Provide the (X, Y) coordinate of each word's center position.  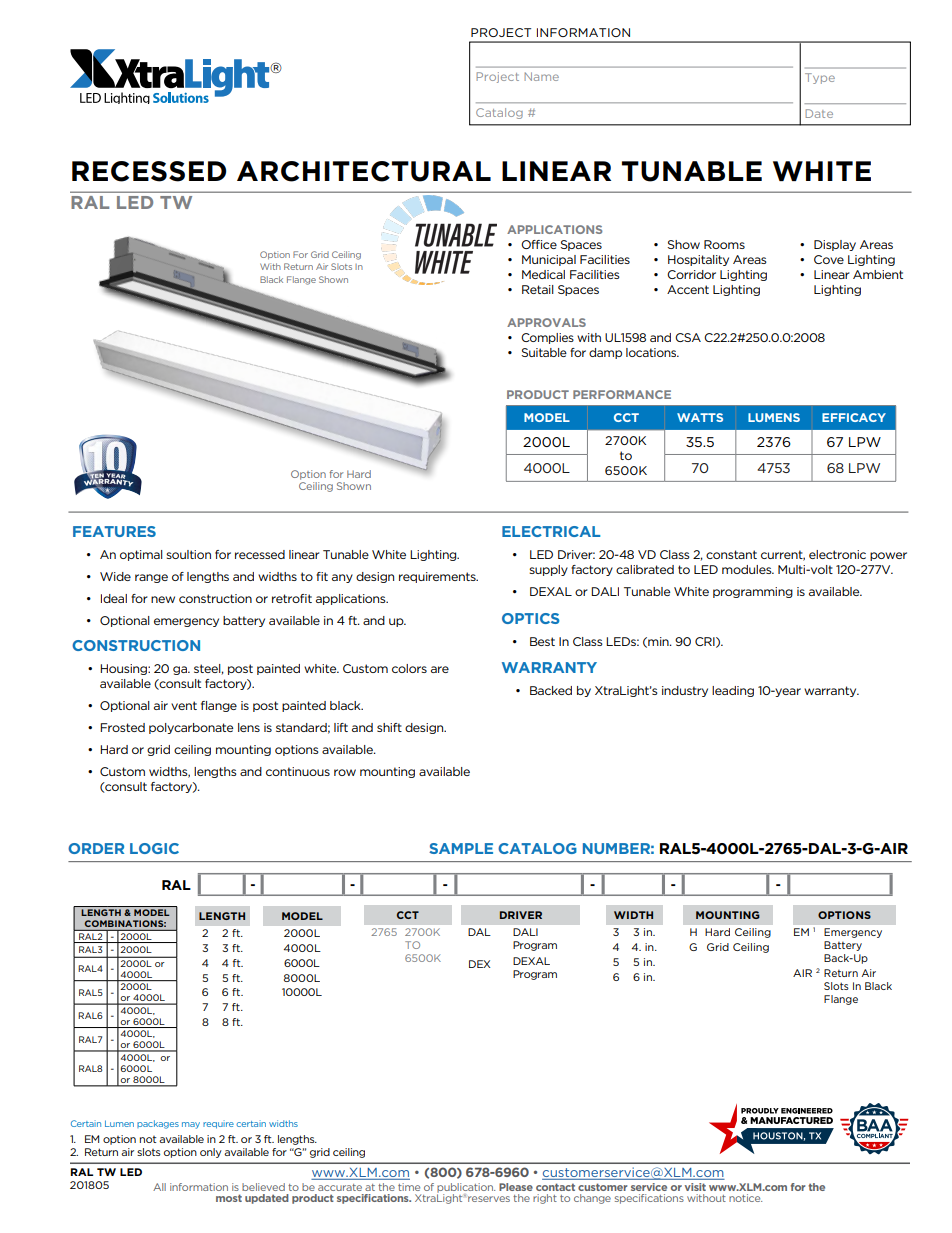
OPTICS (531, 618)
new (163, 599)
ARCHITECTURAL (364, 171)
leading (733, 691)
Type (820, 78)
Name (541, 76)
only (211, 1153)
